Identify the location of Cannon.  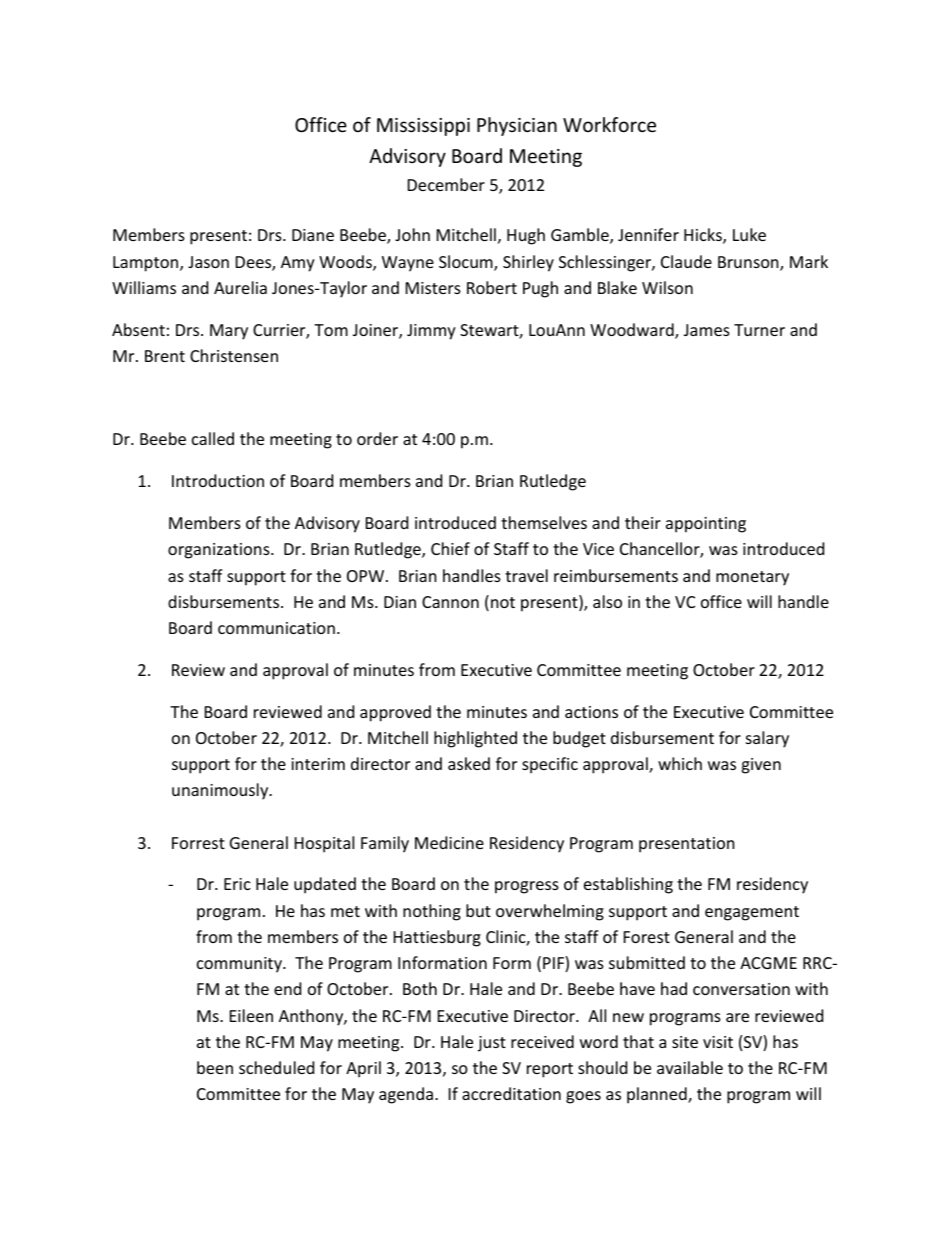
(450, 602).
